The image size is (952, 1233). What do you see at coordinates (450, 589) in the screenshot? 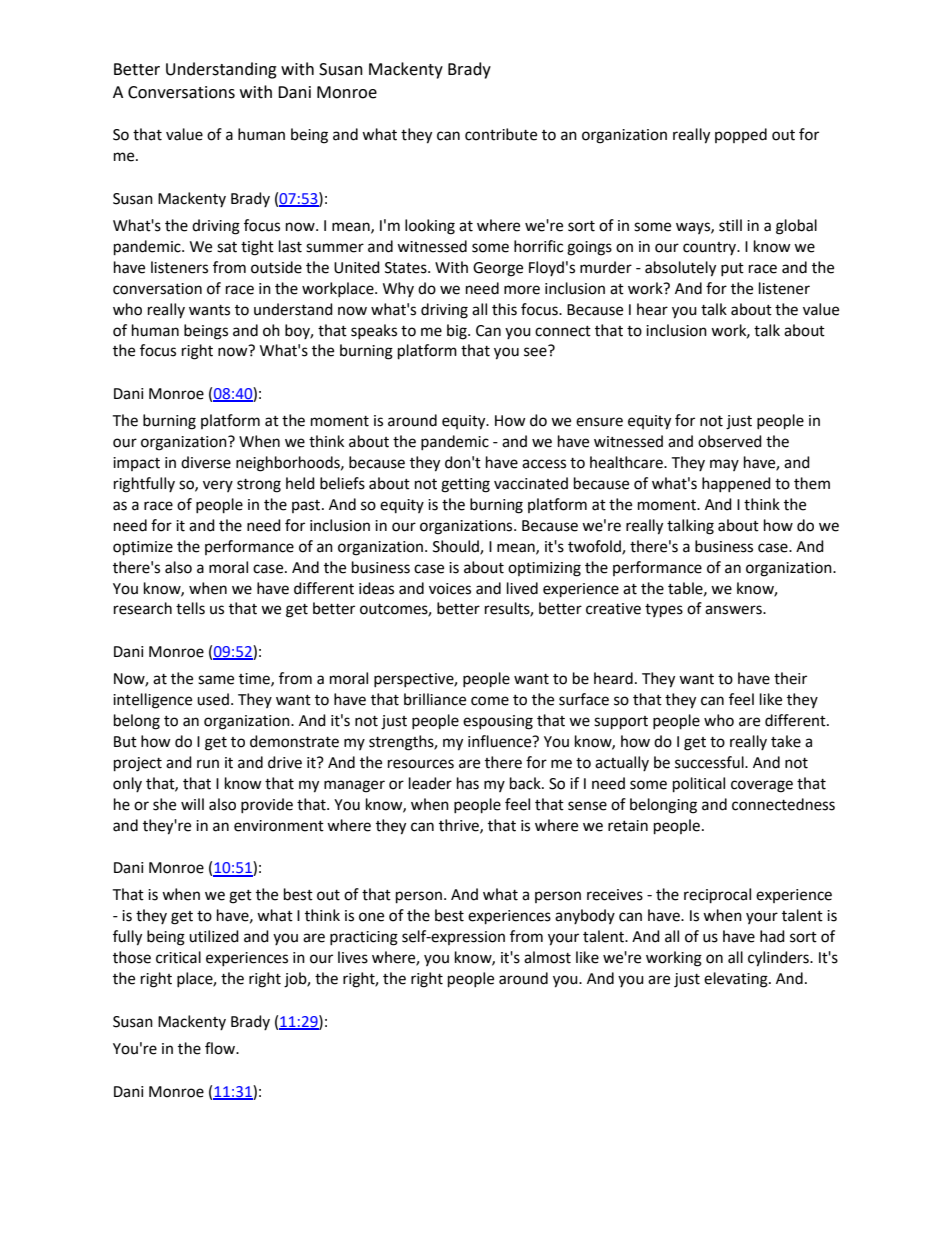
I see `voices` at bounding box center [450, 589].
